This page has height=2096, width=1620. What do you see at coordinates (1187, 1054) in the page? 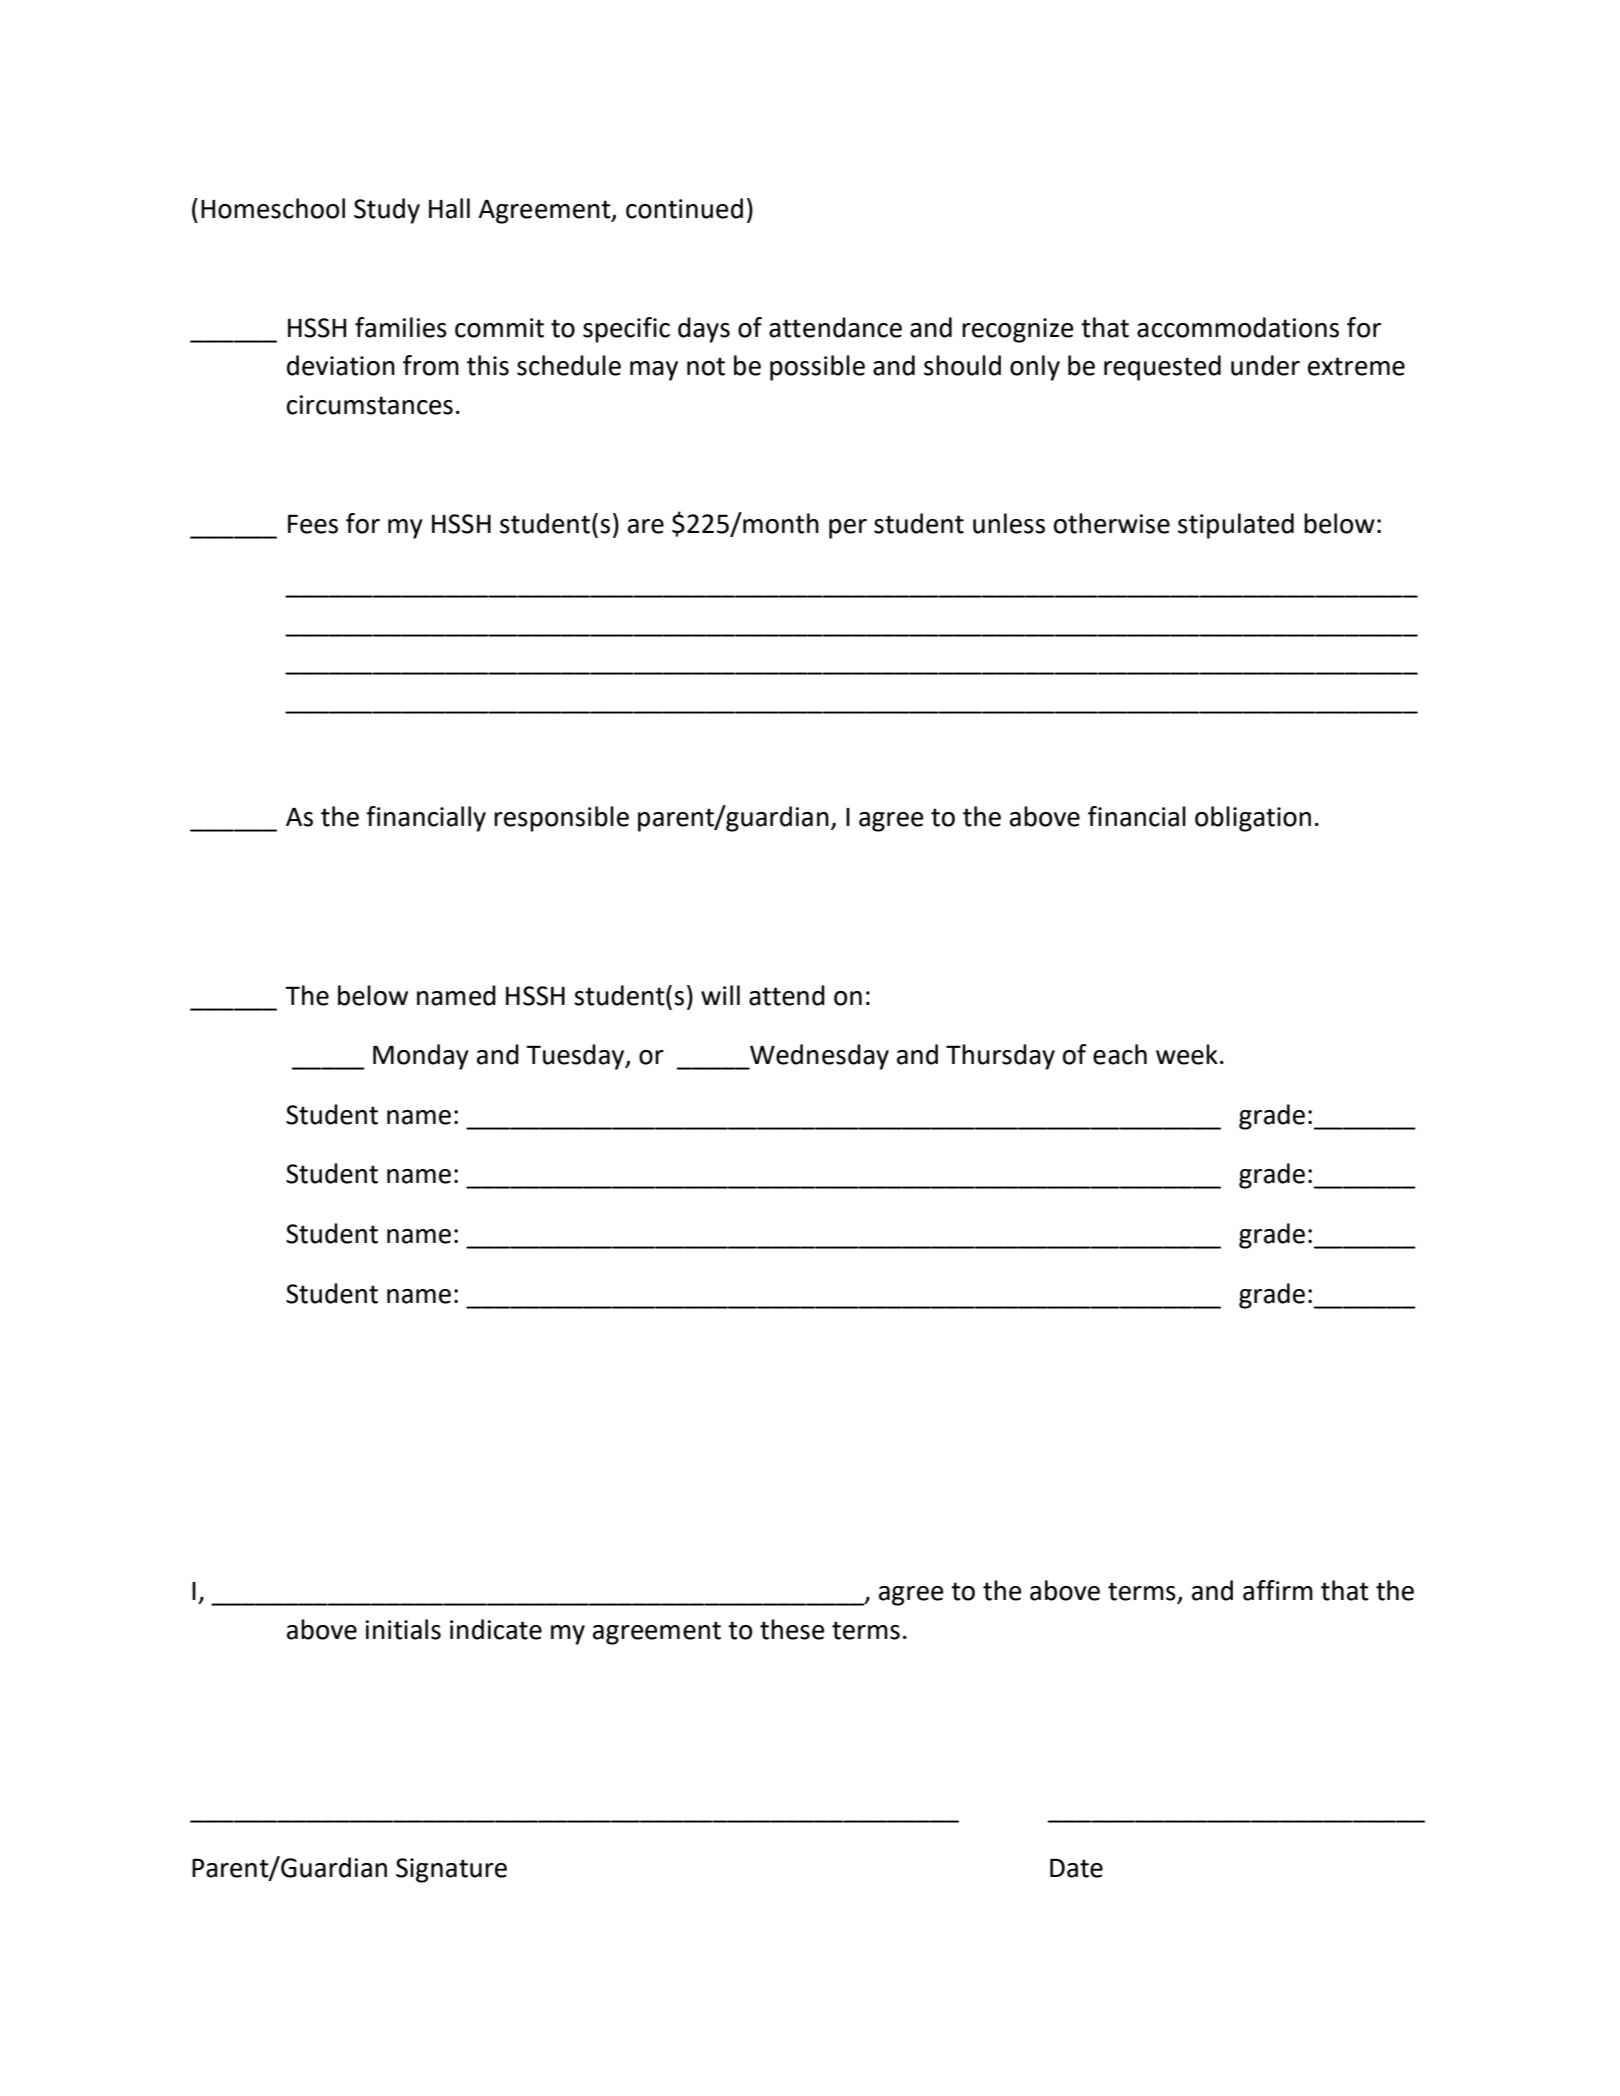
I see `week` at bounding box center [1187, 1054].
